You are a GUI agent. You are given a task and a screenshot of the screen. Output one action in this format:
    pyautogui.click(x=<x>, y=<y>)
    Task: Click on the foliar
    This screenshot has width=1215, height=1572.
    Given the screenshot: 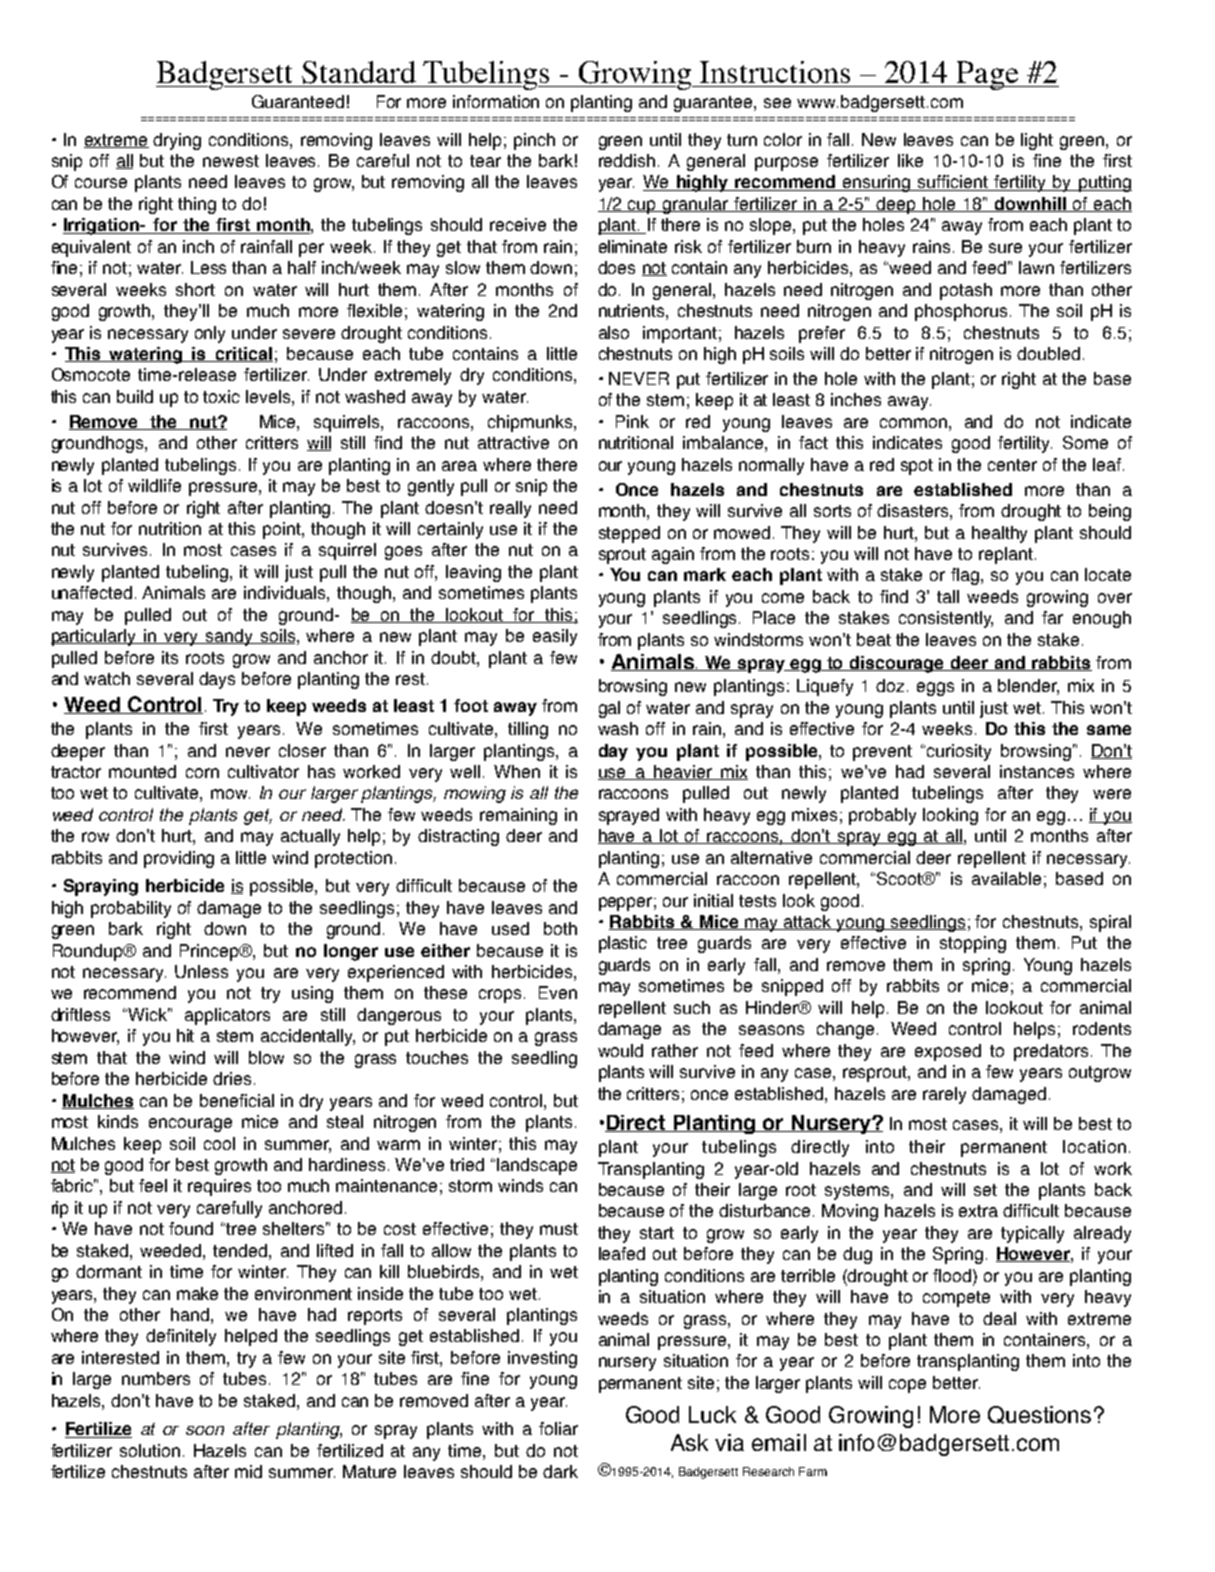 What is the action you would take?
    pyautogui.click(x=558, y=1428)
